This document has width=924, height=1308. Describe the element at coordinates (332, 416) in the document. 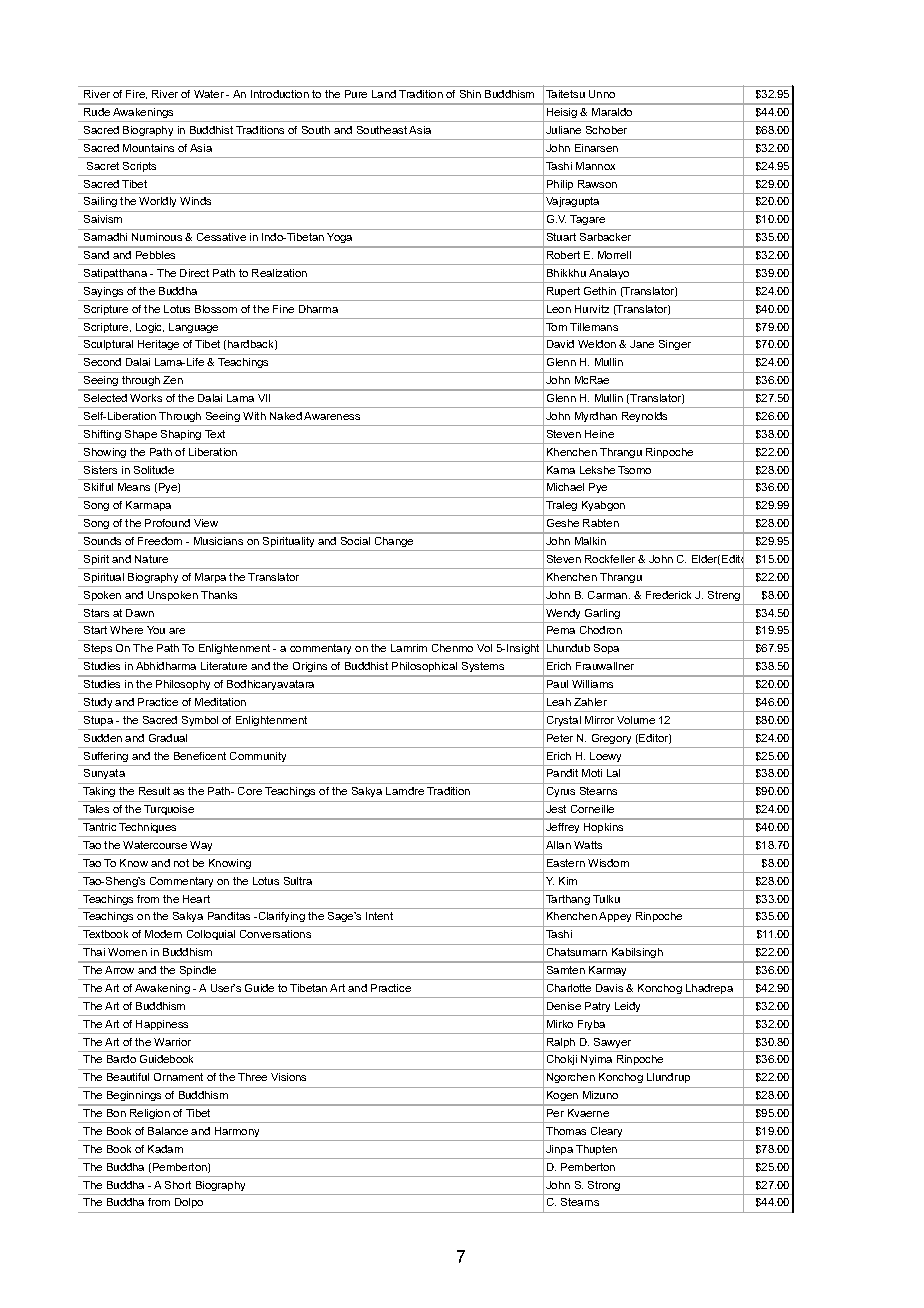

I see `Awareness` at that location.
